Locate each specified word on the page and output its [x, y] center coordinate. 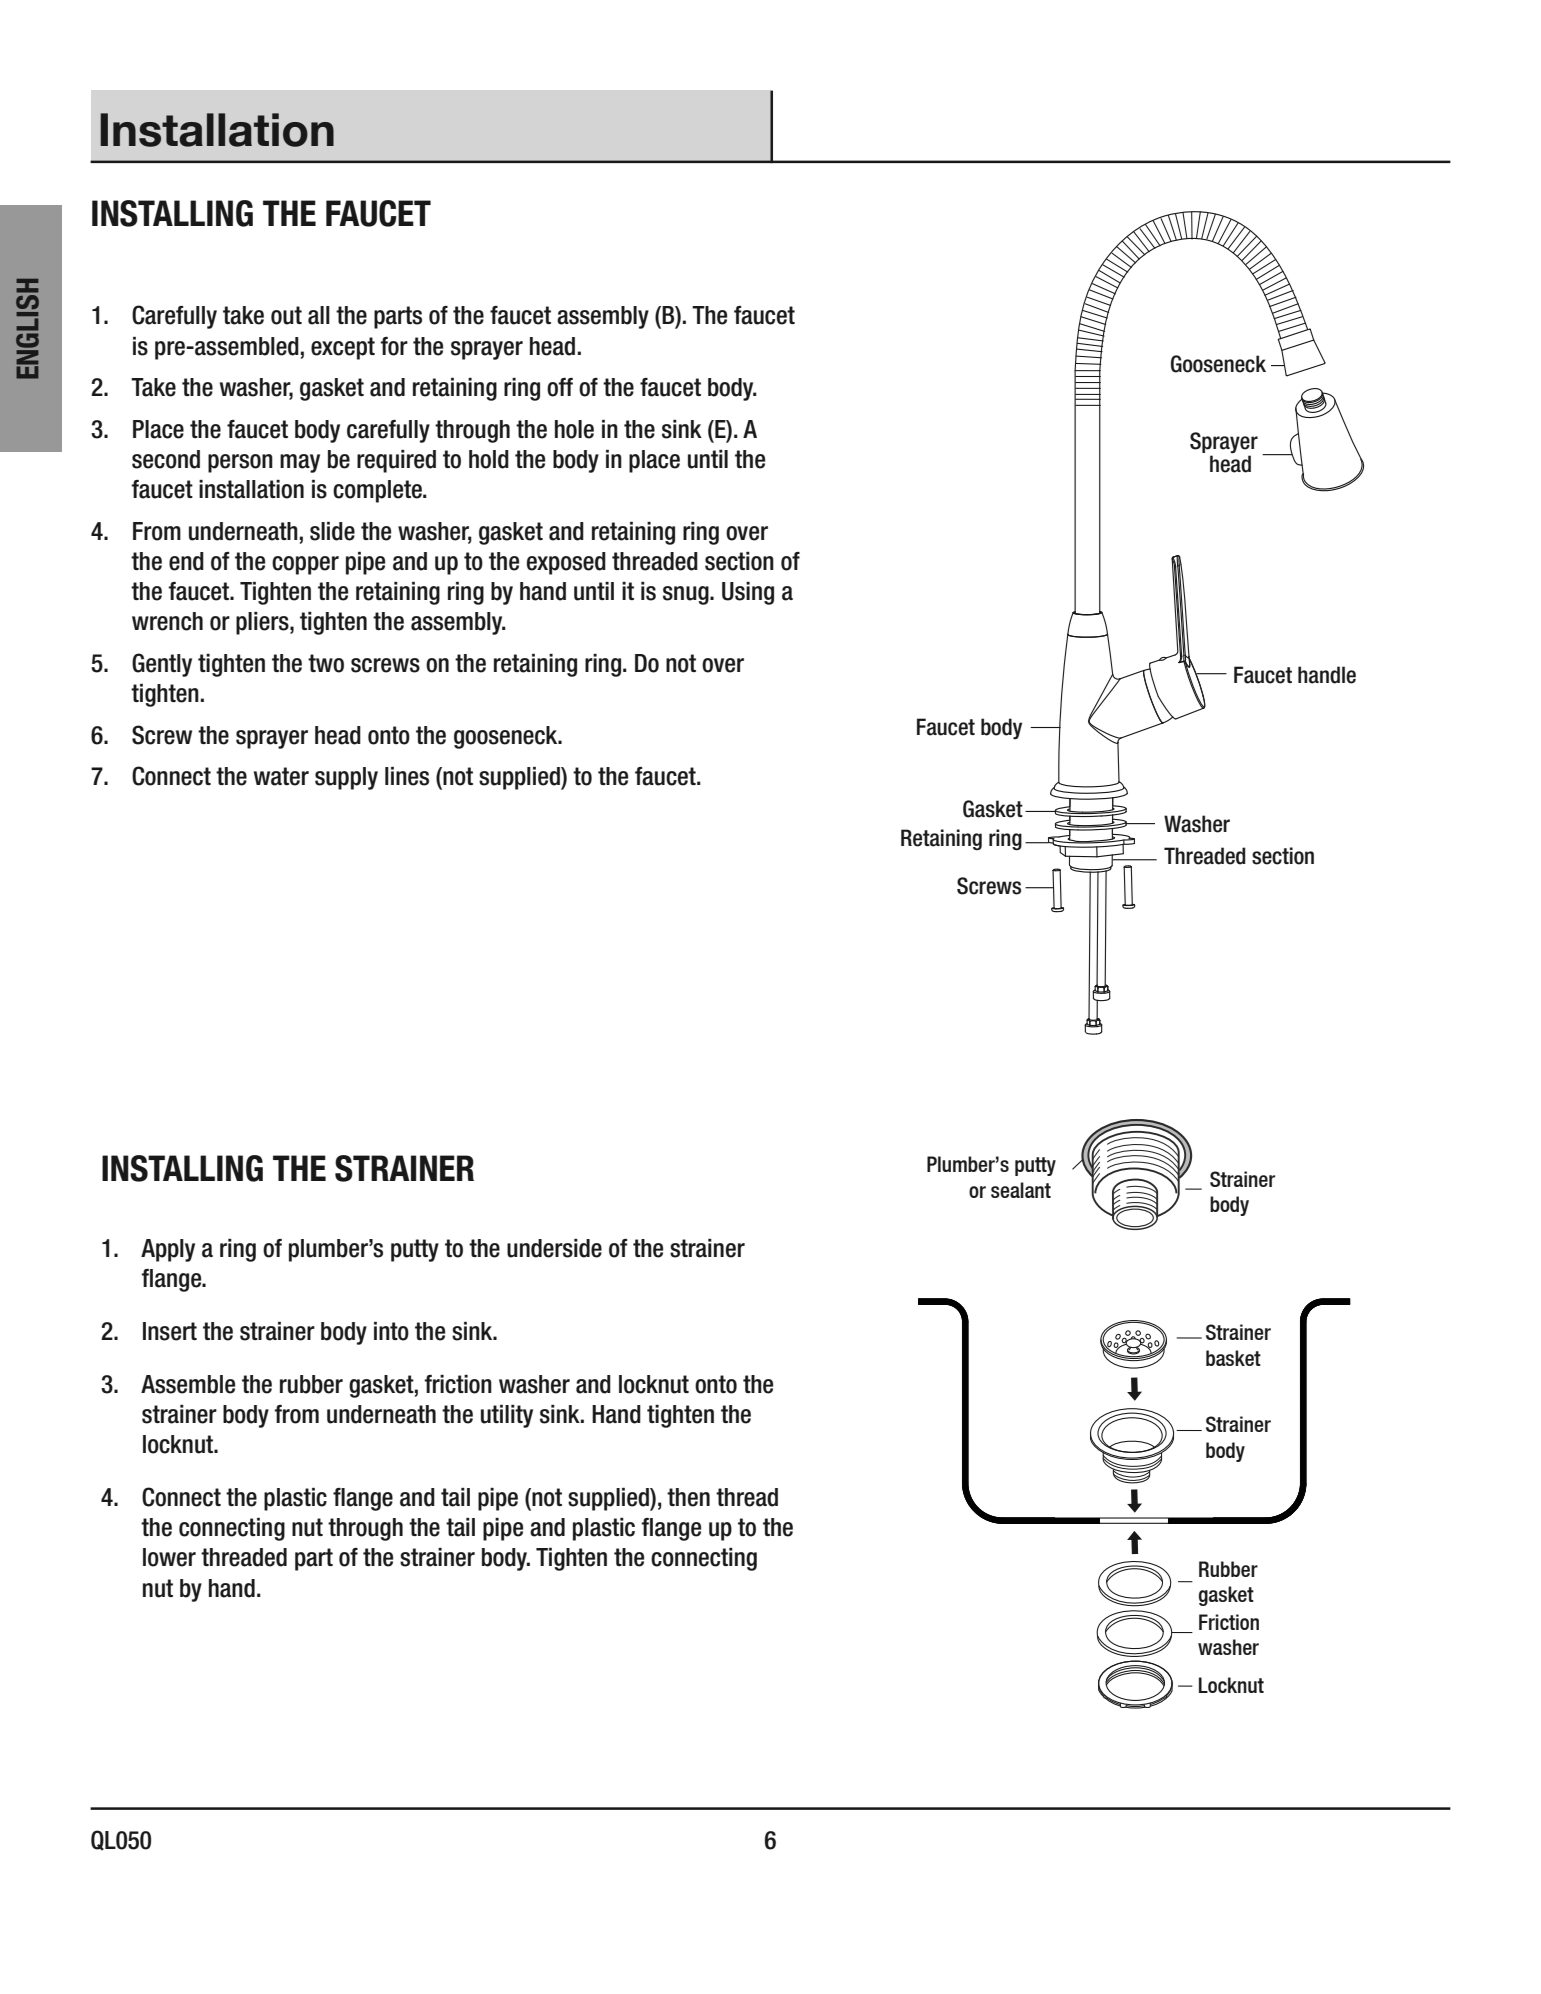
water [281, 776]
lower [169, 1557]
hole [574, 429]
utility [507, 1416]
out [286, 315]
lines [407, 776]
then [688, 1497]
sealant [1021, 1190]
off [560, 387]
